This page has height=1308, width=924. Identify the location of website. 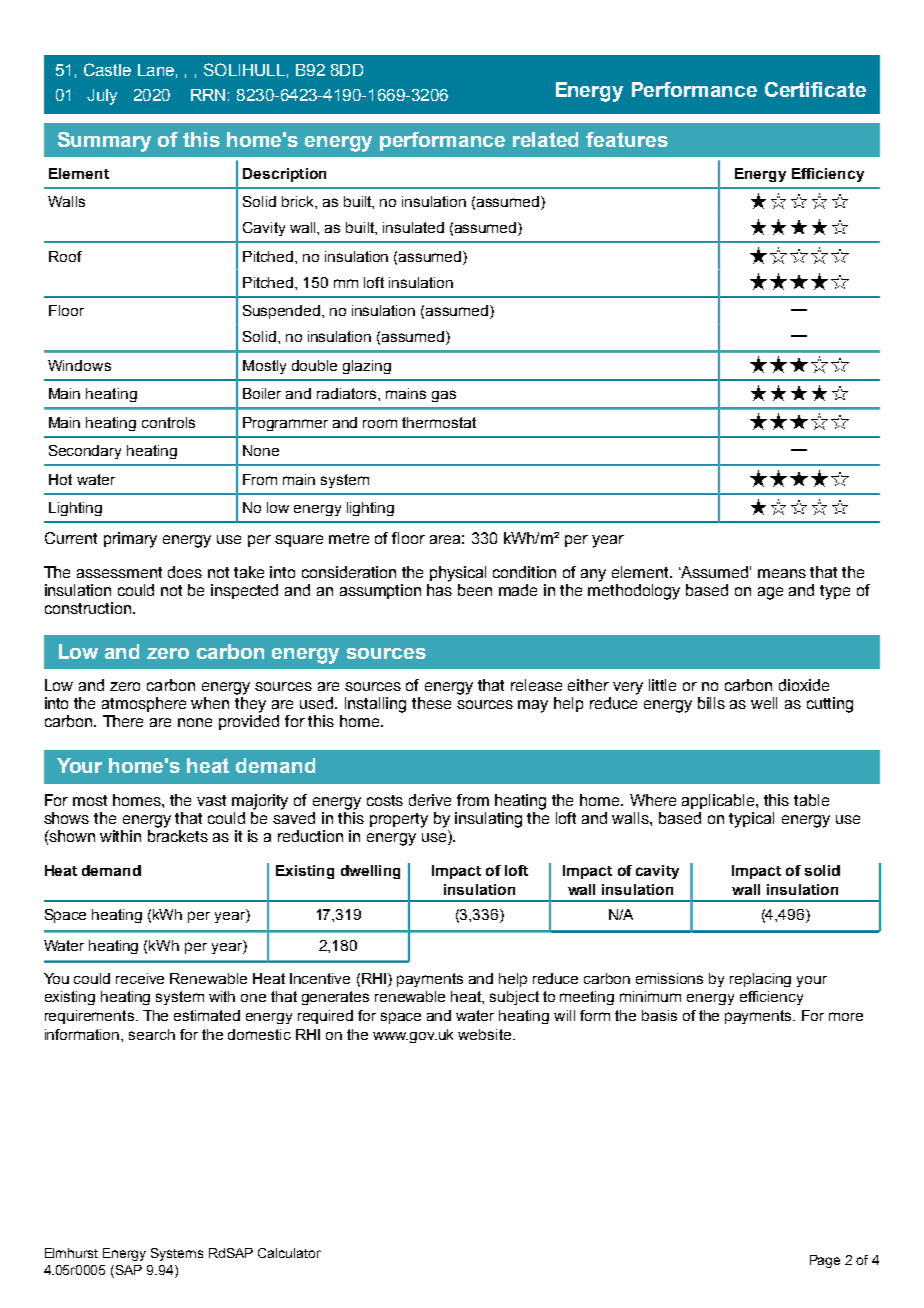
(486, 1034).
